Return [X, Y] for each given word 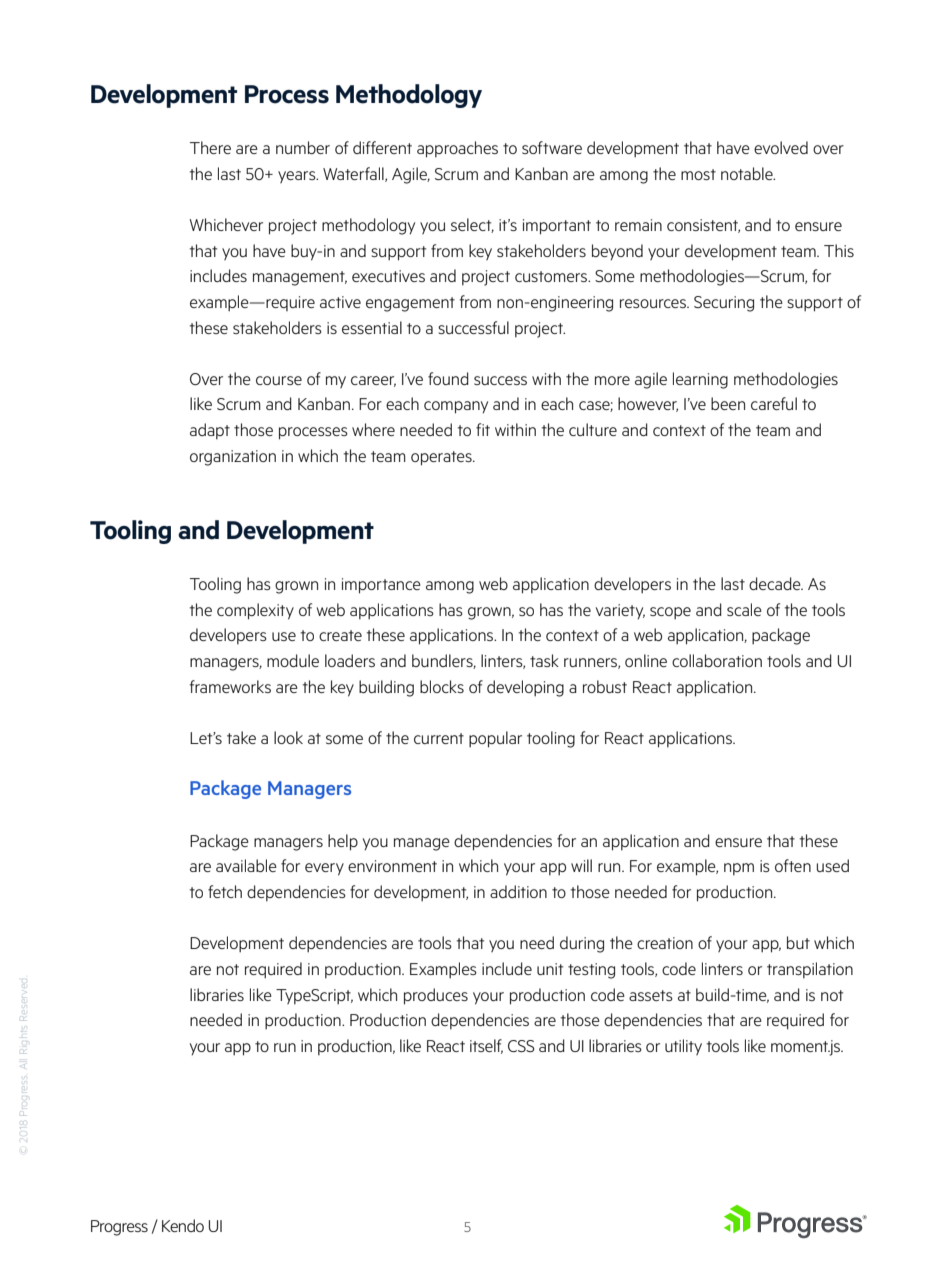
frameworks [230, 686]
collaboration [717, 660]
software [552, 147]
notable [748, 173]
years [298, 177]
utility [683, 1047]
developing [525, 688]
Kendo [183, 1225]
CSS [521, 1046]
